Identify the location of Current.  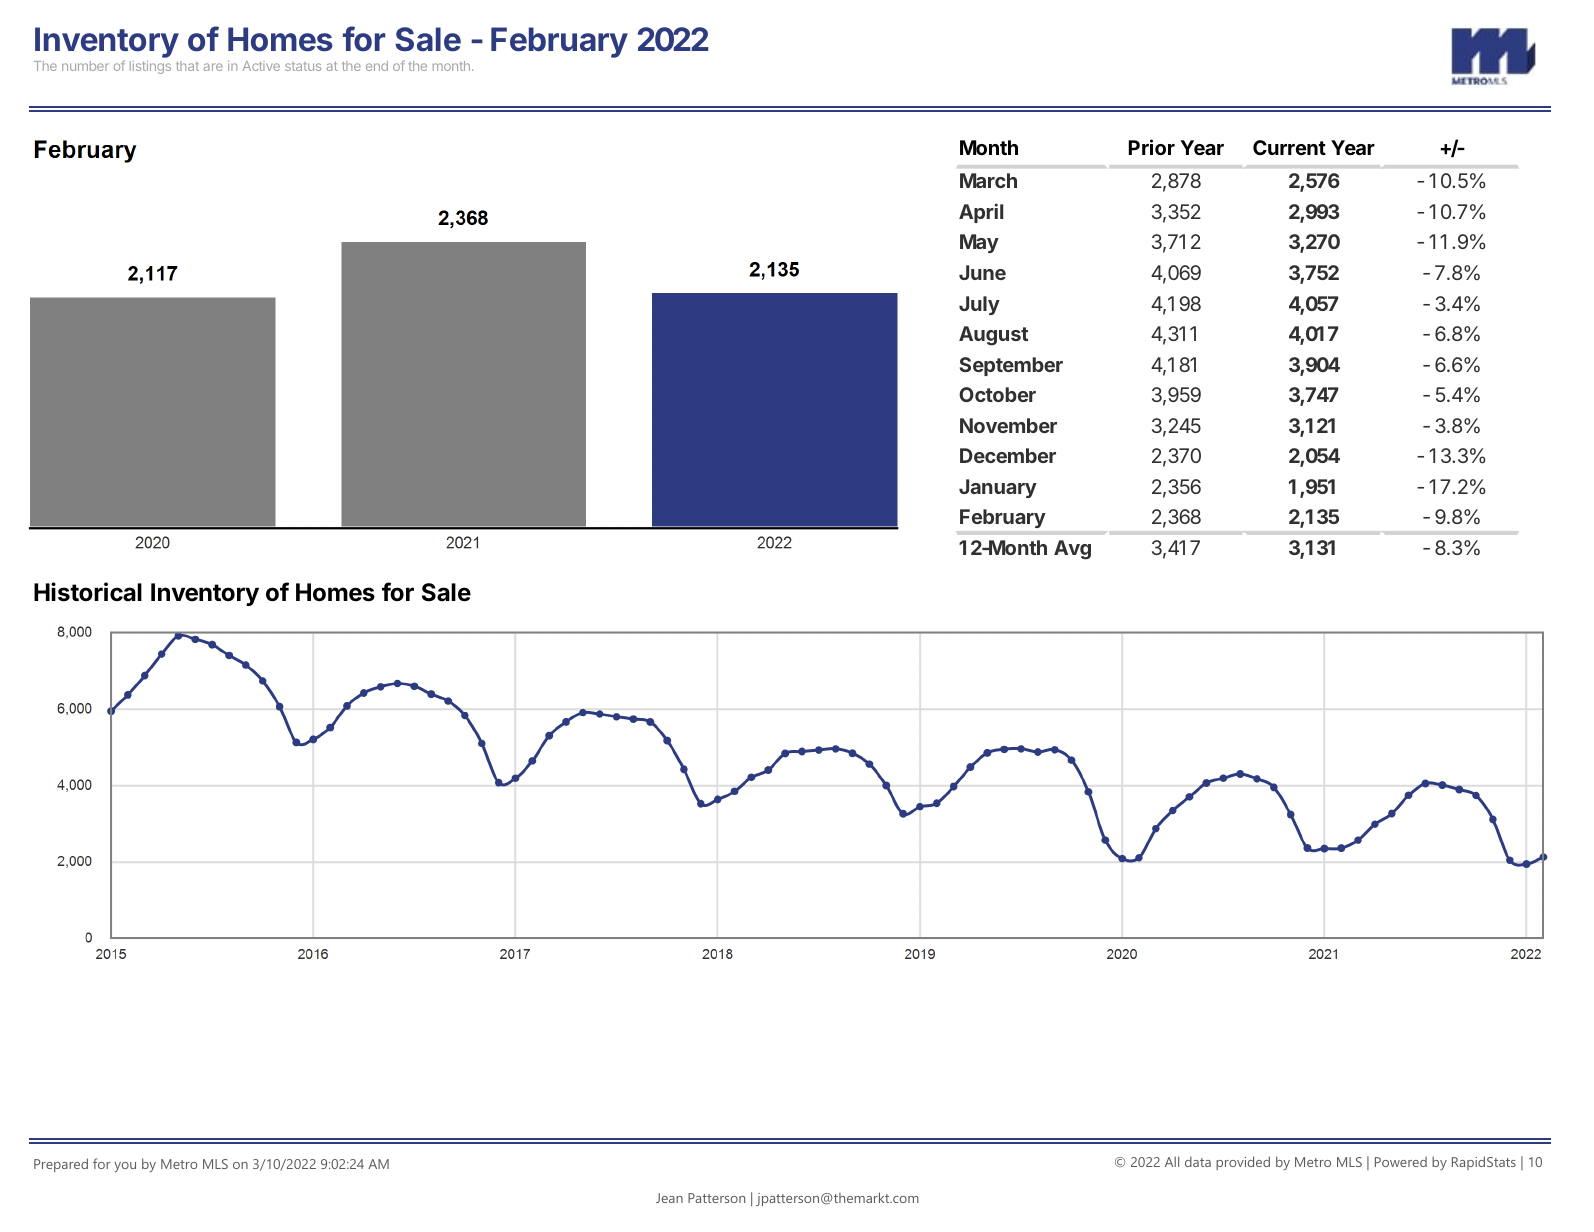
(1289, 147).
